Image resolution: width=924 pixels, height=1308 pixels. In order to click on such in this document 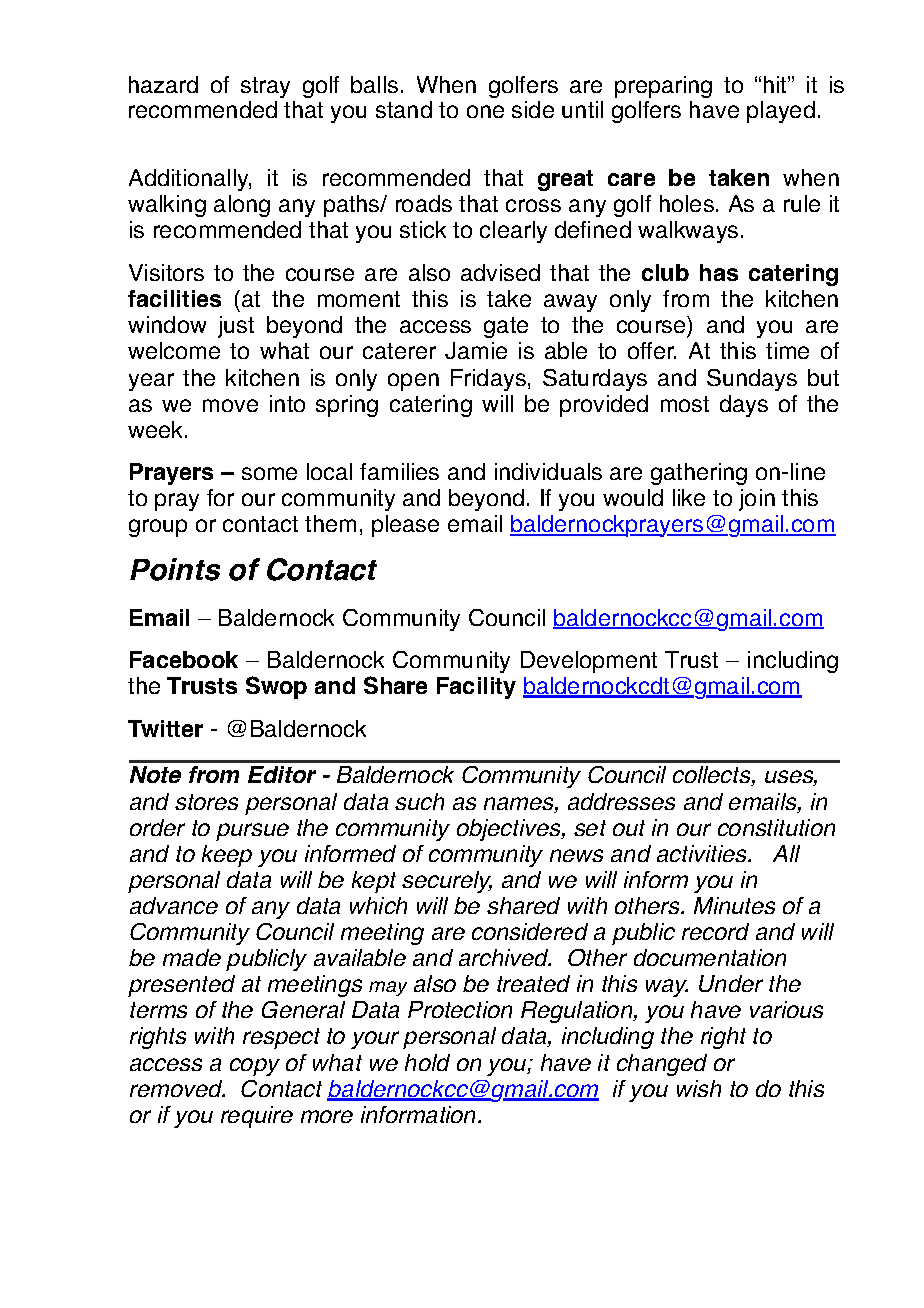, I will do `click(419, 801)`.
